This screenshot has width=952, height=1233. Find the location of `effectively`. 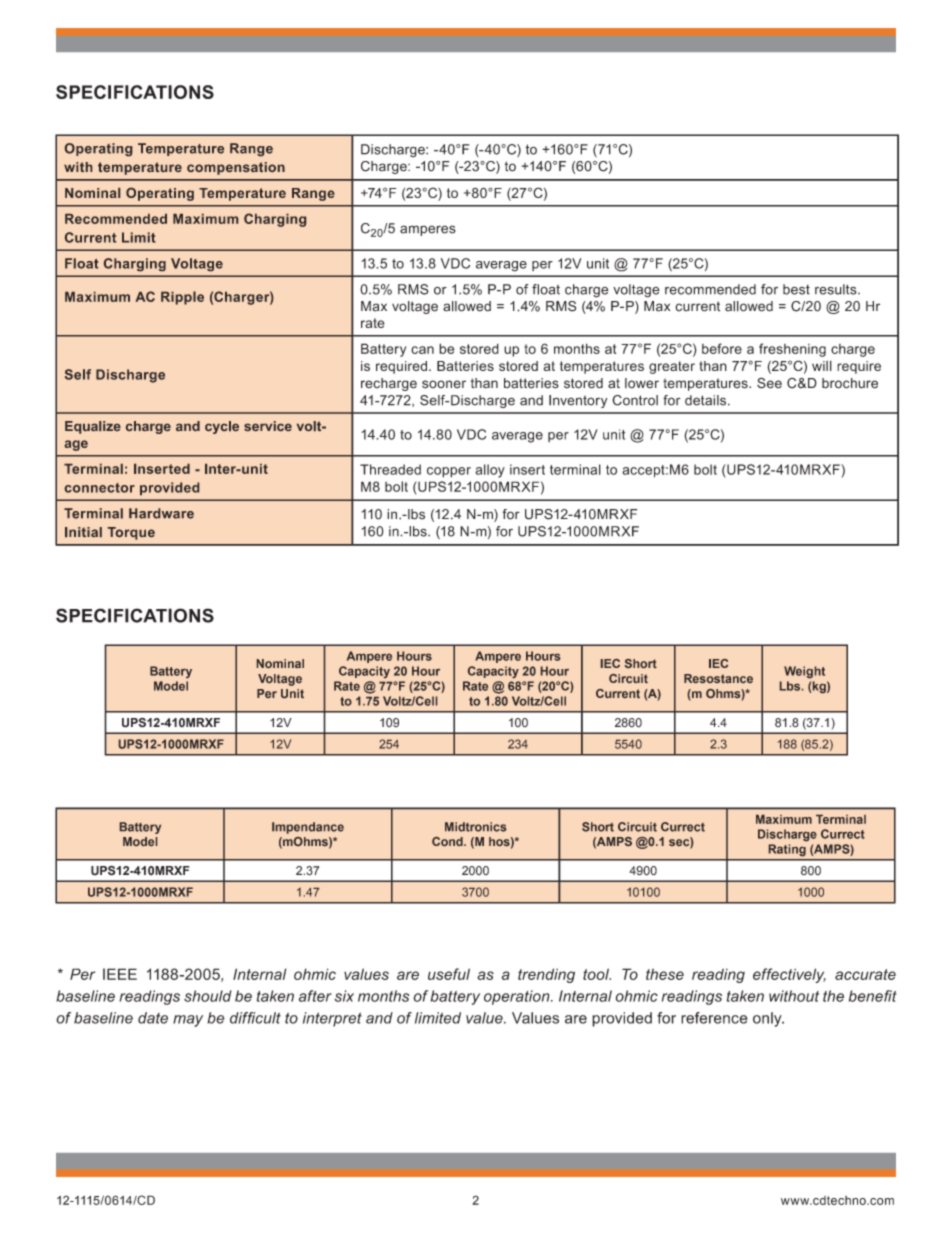

effectively is located at coordinates (789, 975).
